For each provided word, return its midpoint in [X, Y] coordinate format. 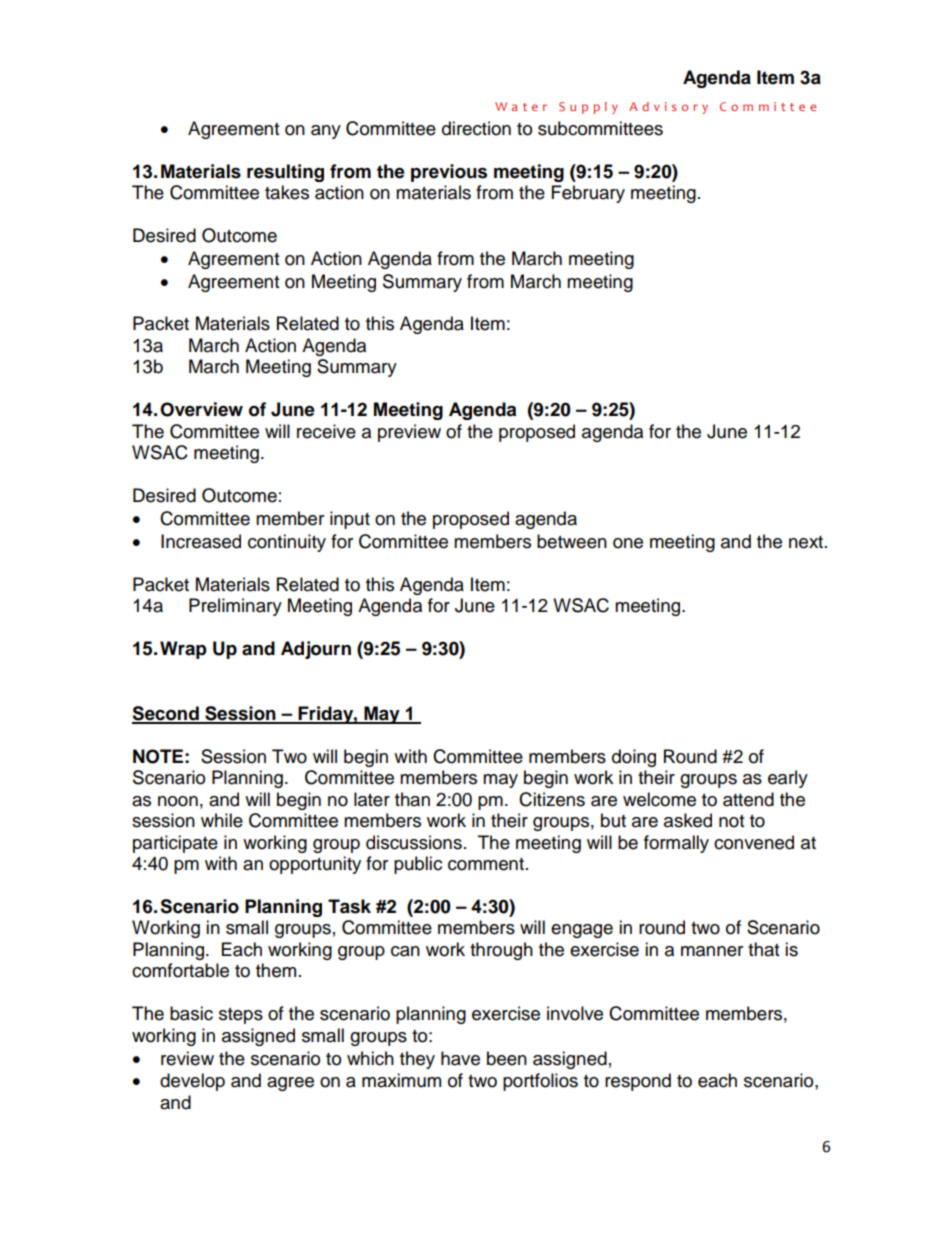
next [806, 542]
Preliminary [235, 607]
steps [241, 1016]
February [588, 194]
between [572, 541]
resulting [285, 173]
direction [476, 128]
